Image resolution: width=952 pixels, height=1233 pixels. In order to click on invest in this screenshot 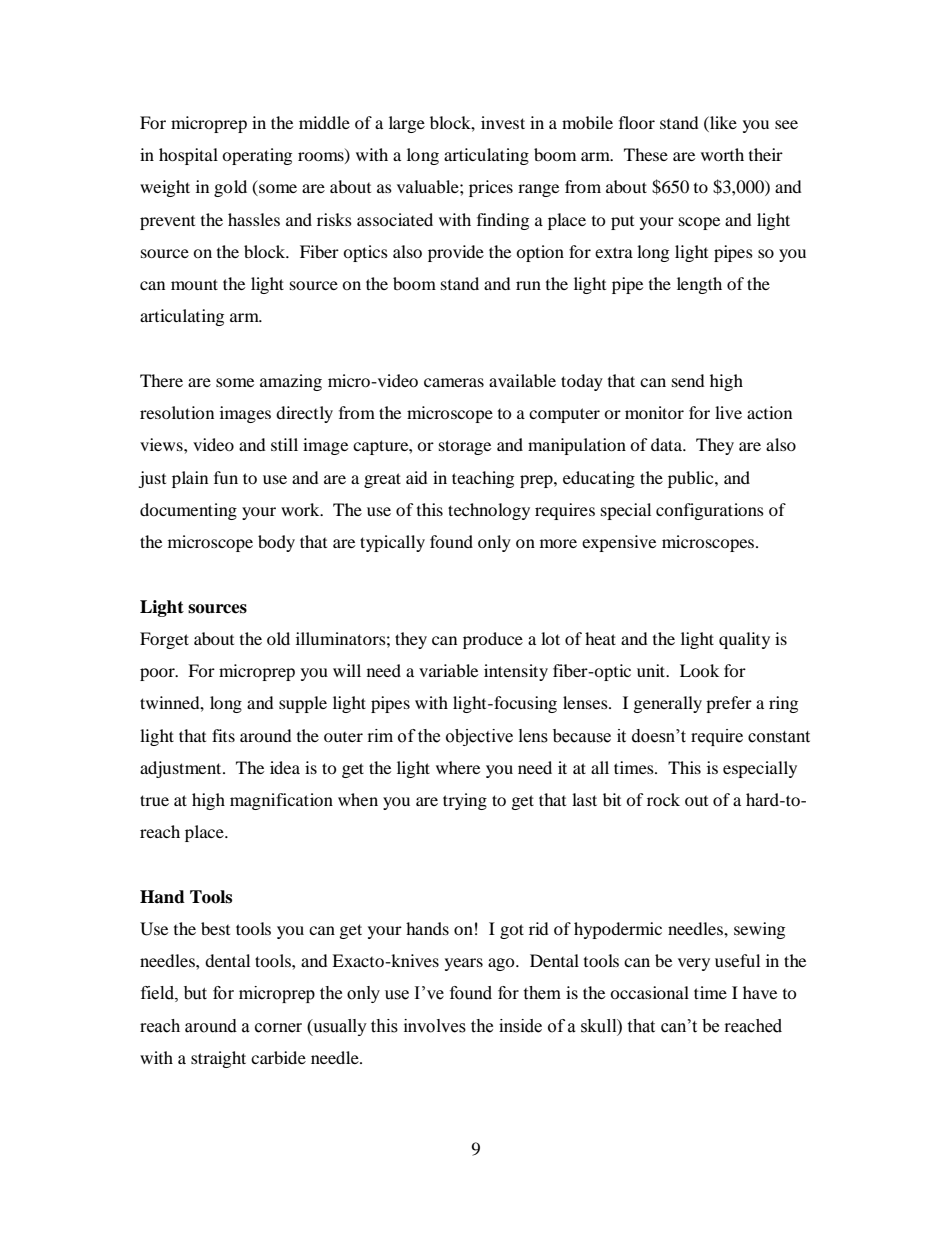, I will do `click(503, 122)`.
